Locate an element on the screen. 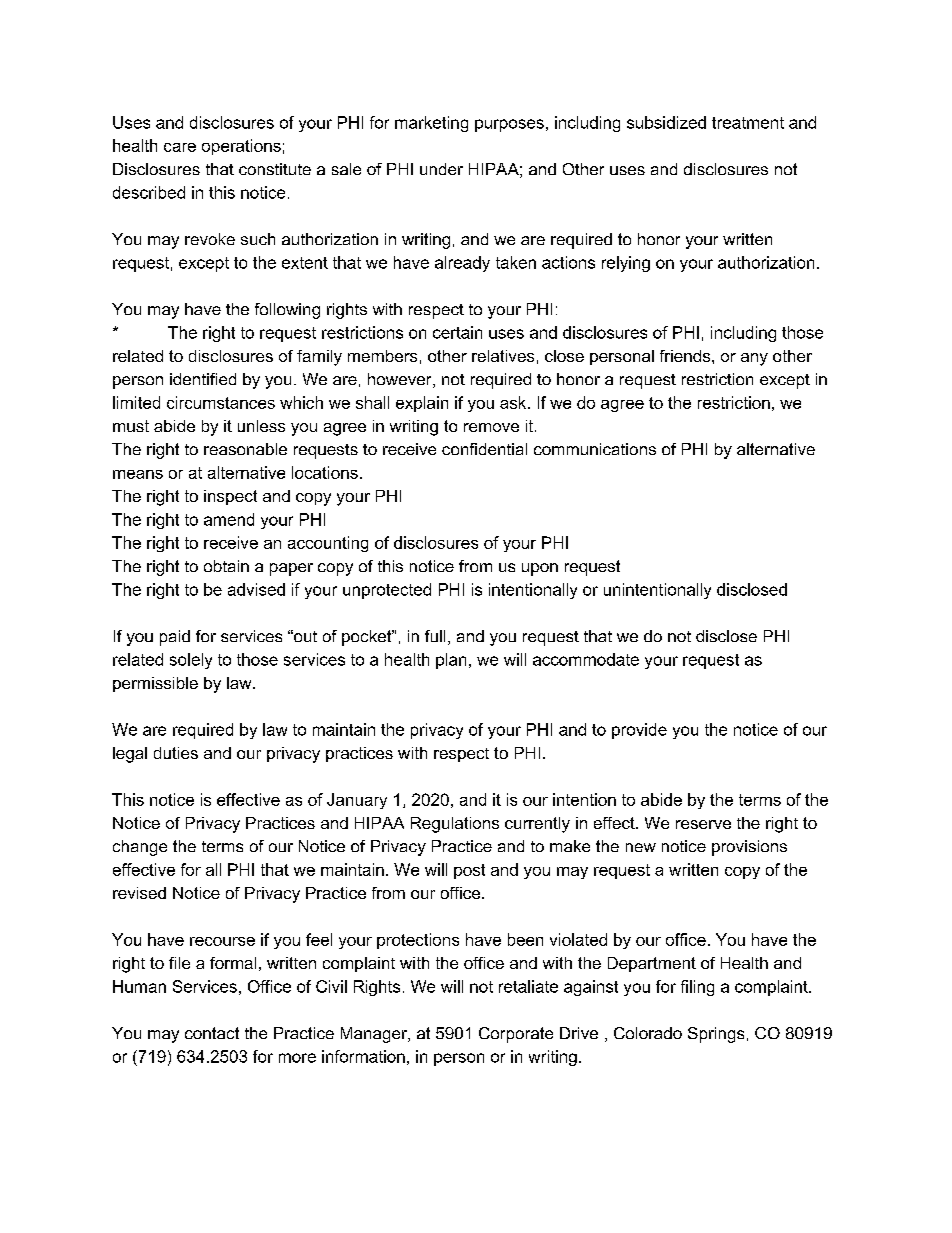 This screenshot has height=1233, width=952. contact is located at coordinates (212, 1033).
